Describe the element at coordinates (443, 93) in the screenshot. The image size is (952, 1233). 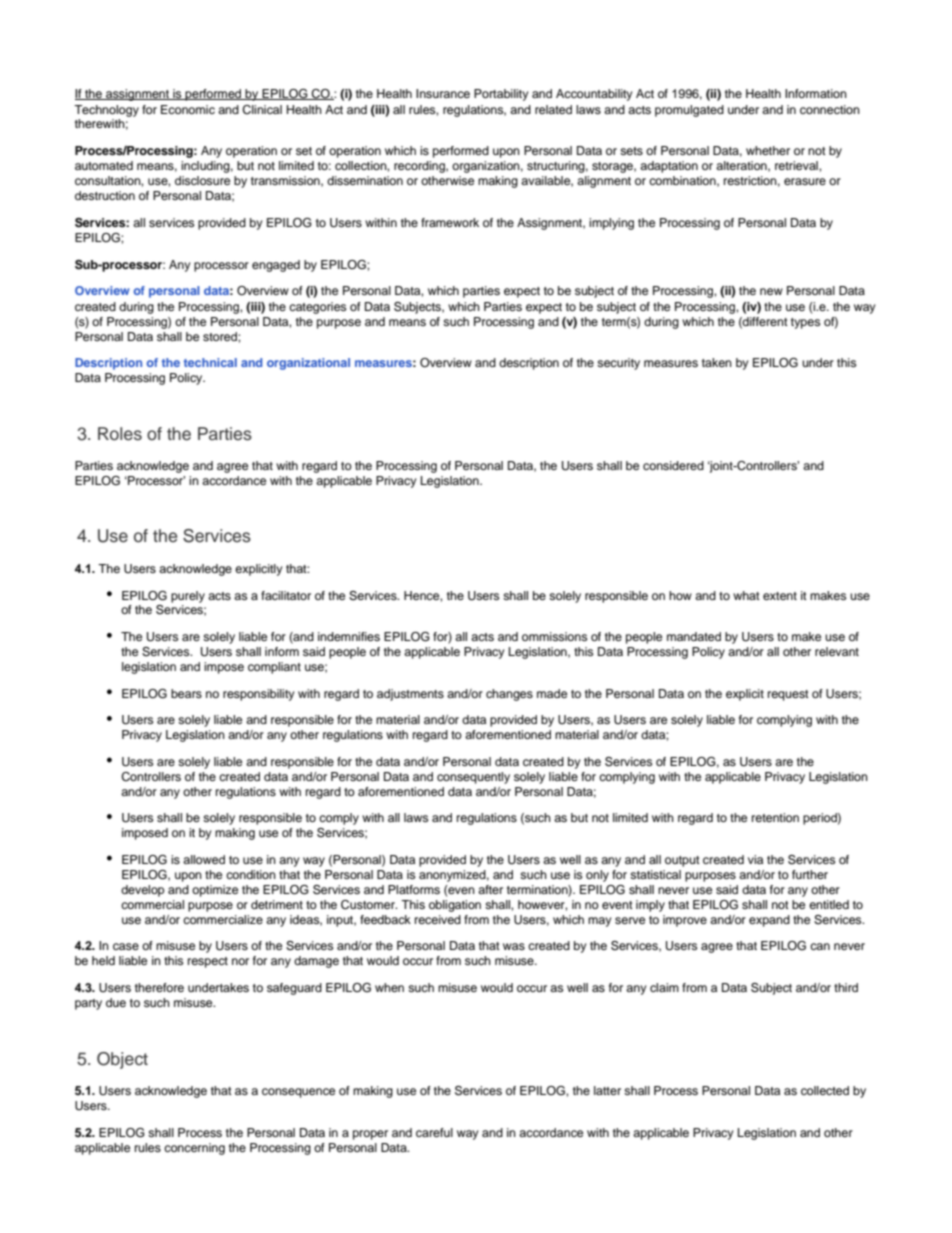
I see `Insurance` at that location.
